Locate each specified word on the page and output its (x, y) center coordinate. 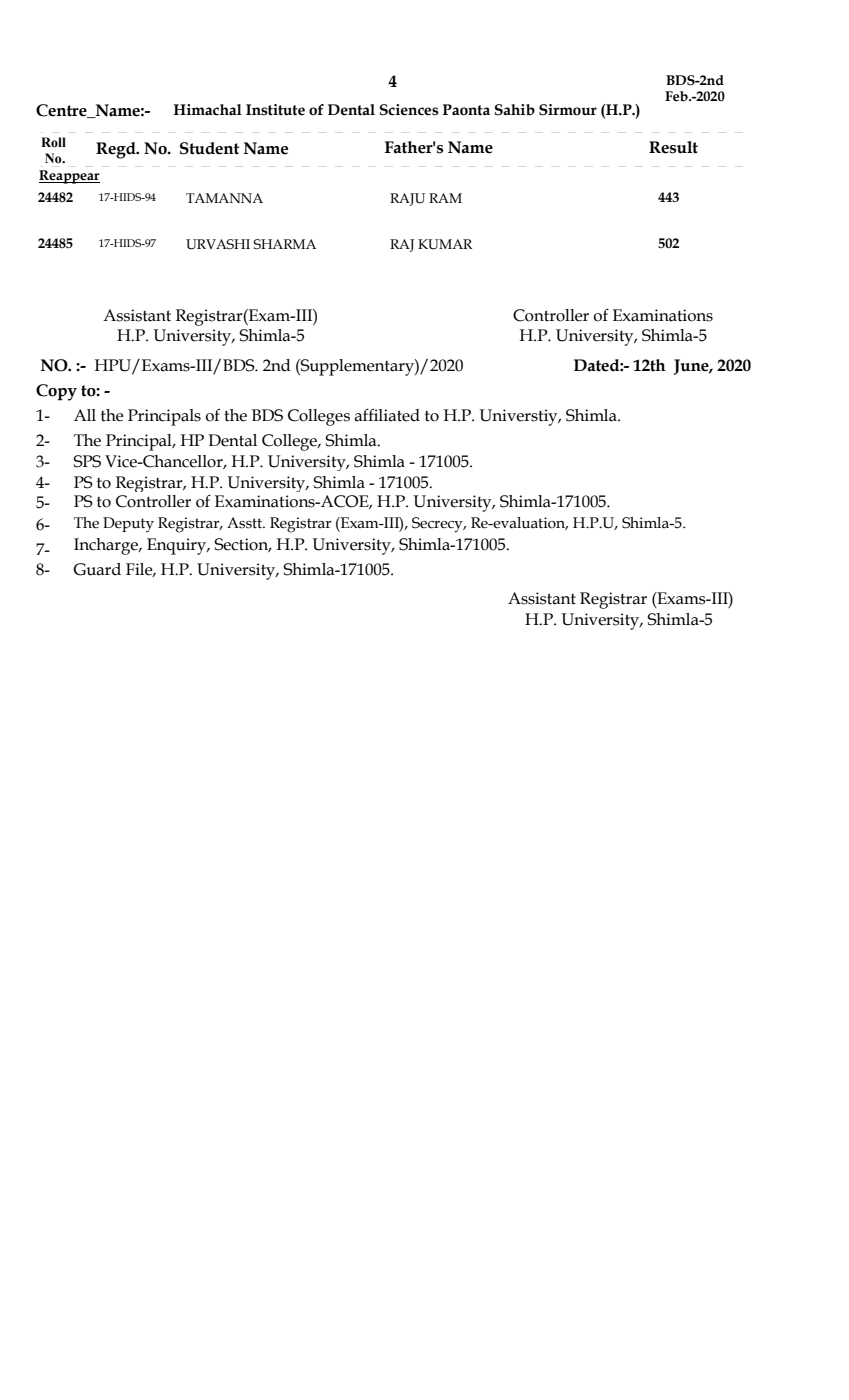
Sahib (515, 110)
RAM (445, 198)
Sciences (409, 110)
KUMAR (445, 244)
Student (209, 148)
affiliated (387, 415)
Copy (56, 392)
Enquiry (178, 546)
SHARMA (284, 244)
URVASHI (218, 244)
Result (673, 147)
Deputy (128, 525)
